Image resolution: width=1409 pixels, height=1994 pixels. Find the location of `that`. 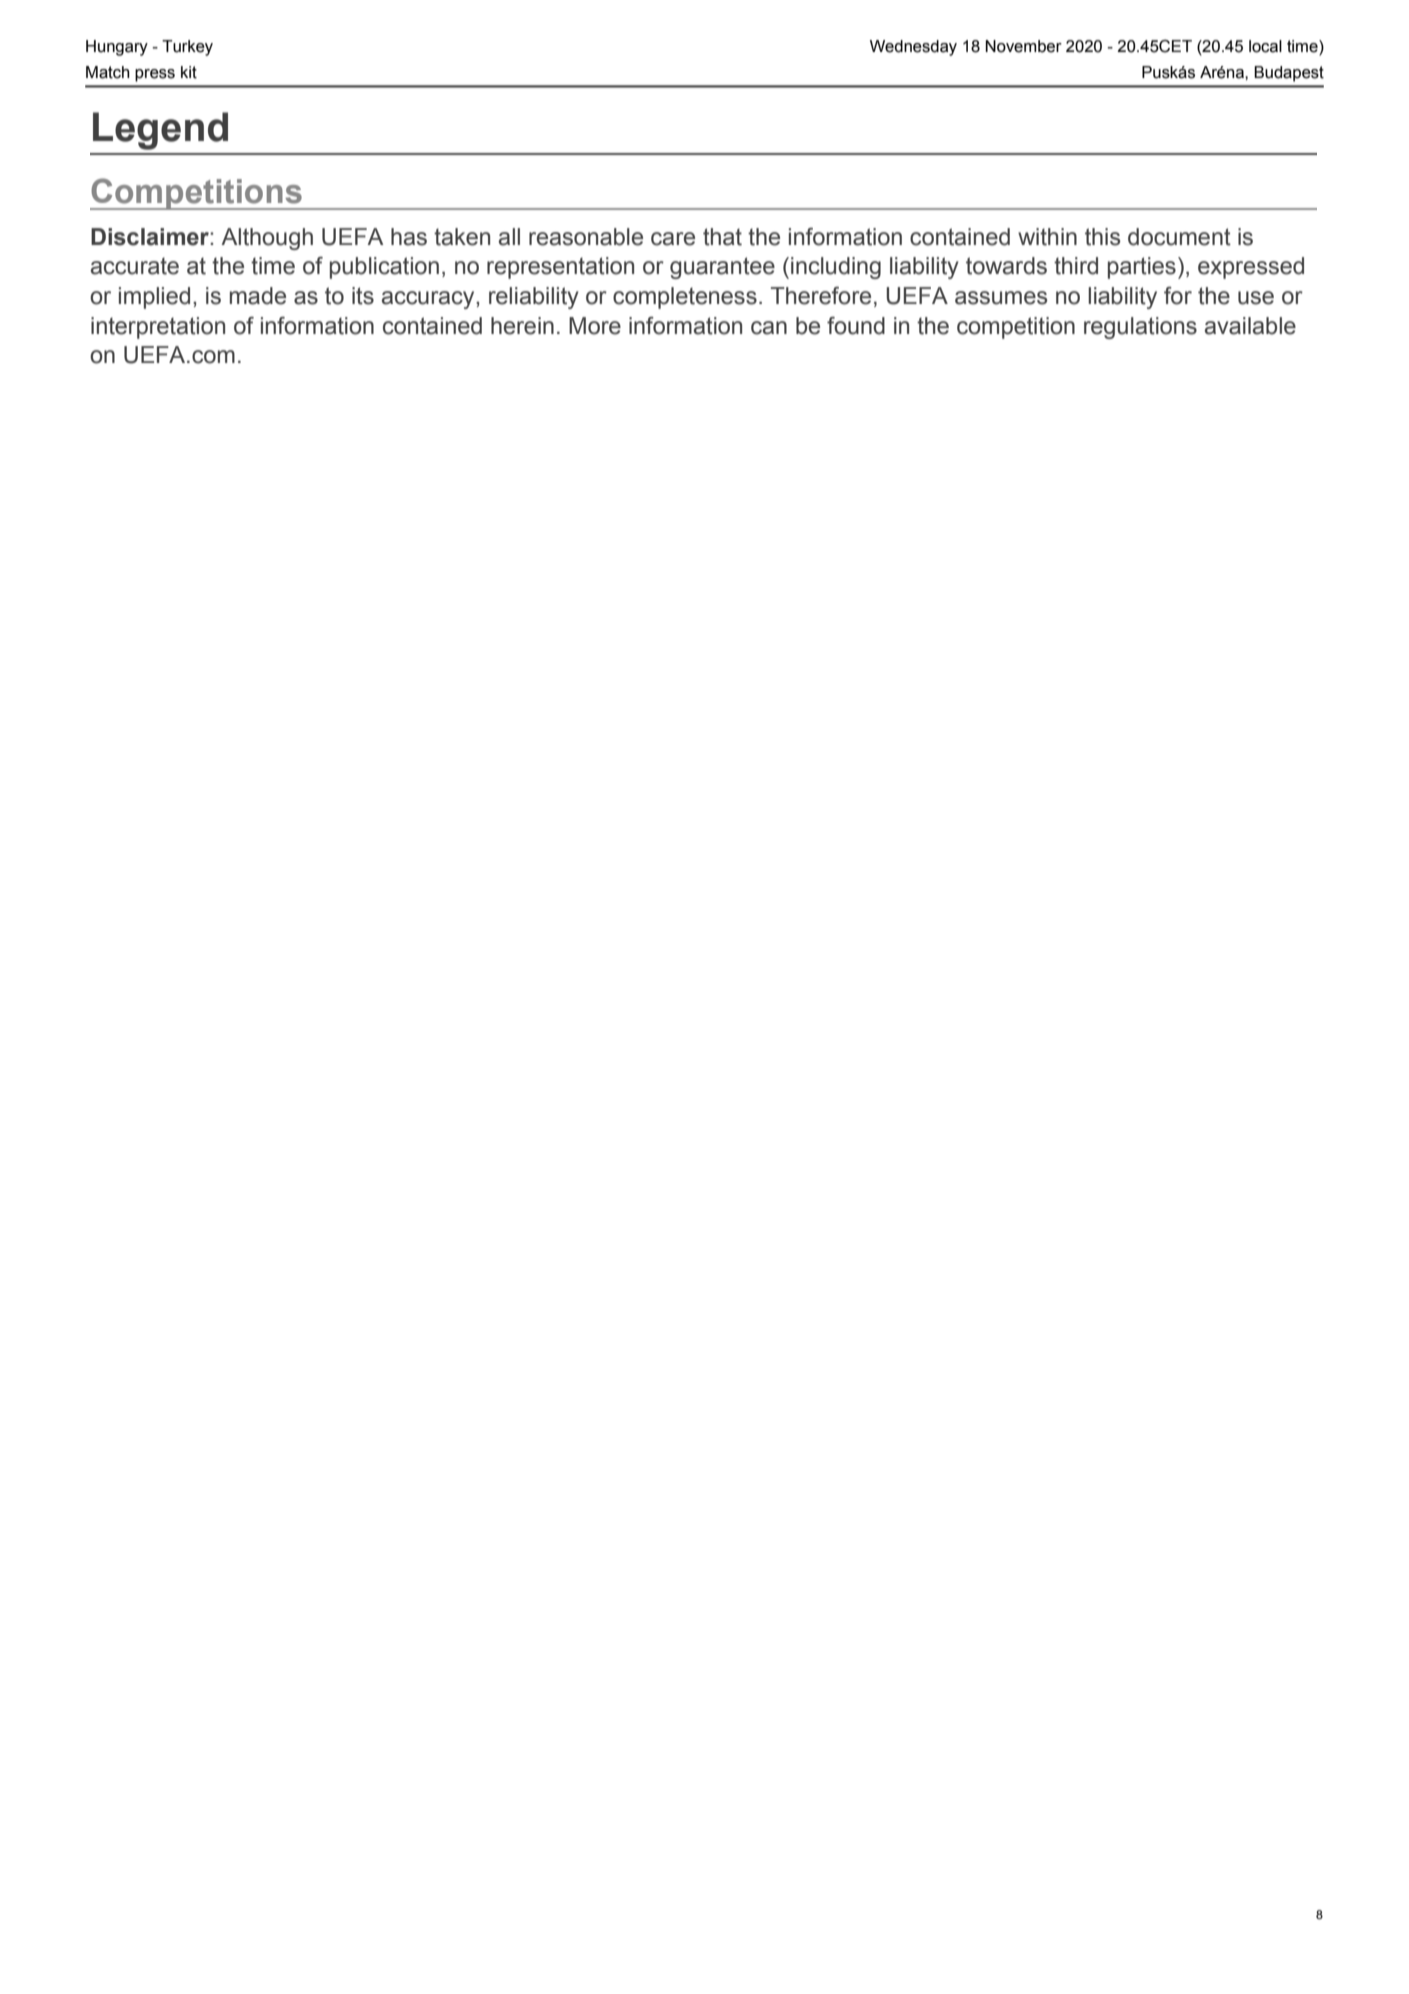

that is located at coordinates (722, 237).
